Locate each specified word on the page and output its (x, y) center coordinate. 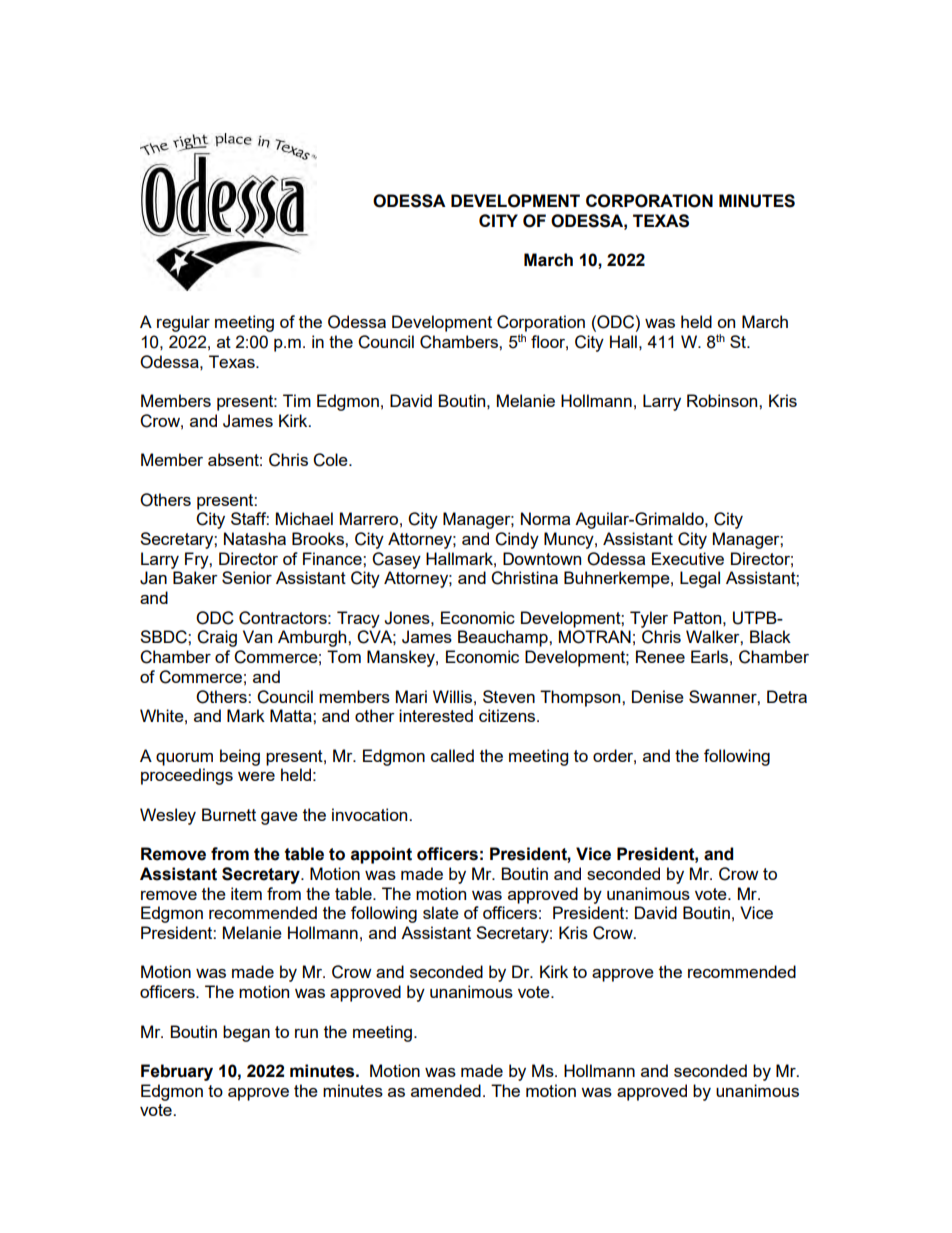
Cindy (517, 540)
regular (183, 323)
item (246, 893)
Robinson (723, 400)
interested (436, 715)
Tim (297, 400)
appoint (381, 855)
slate (441, 912)
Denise (658, 696)
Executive (688, 558)
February (177, 1072)
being (240, 757)
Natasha (255, 538)
